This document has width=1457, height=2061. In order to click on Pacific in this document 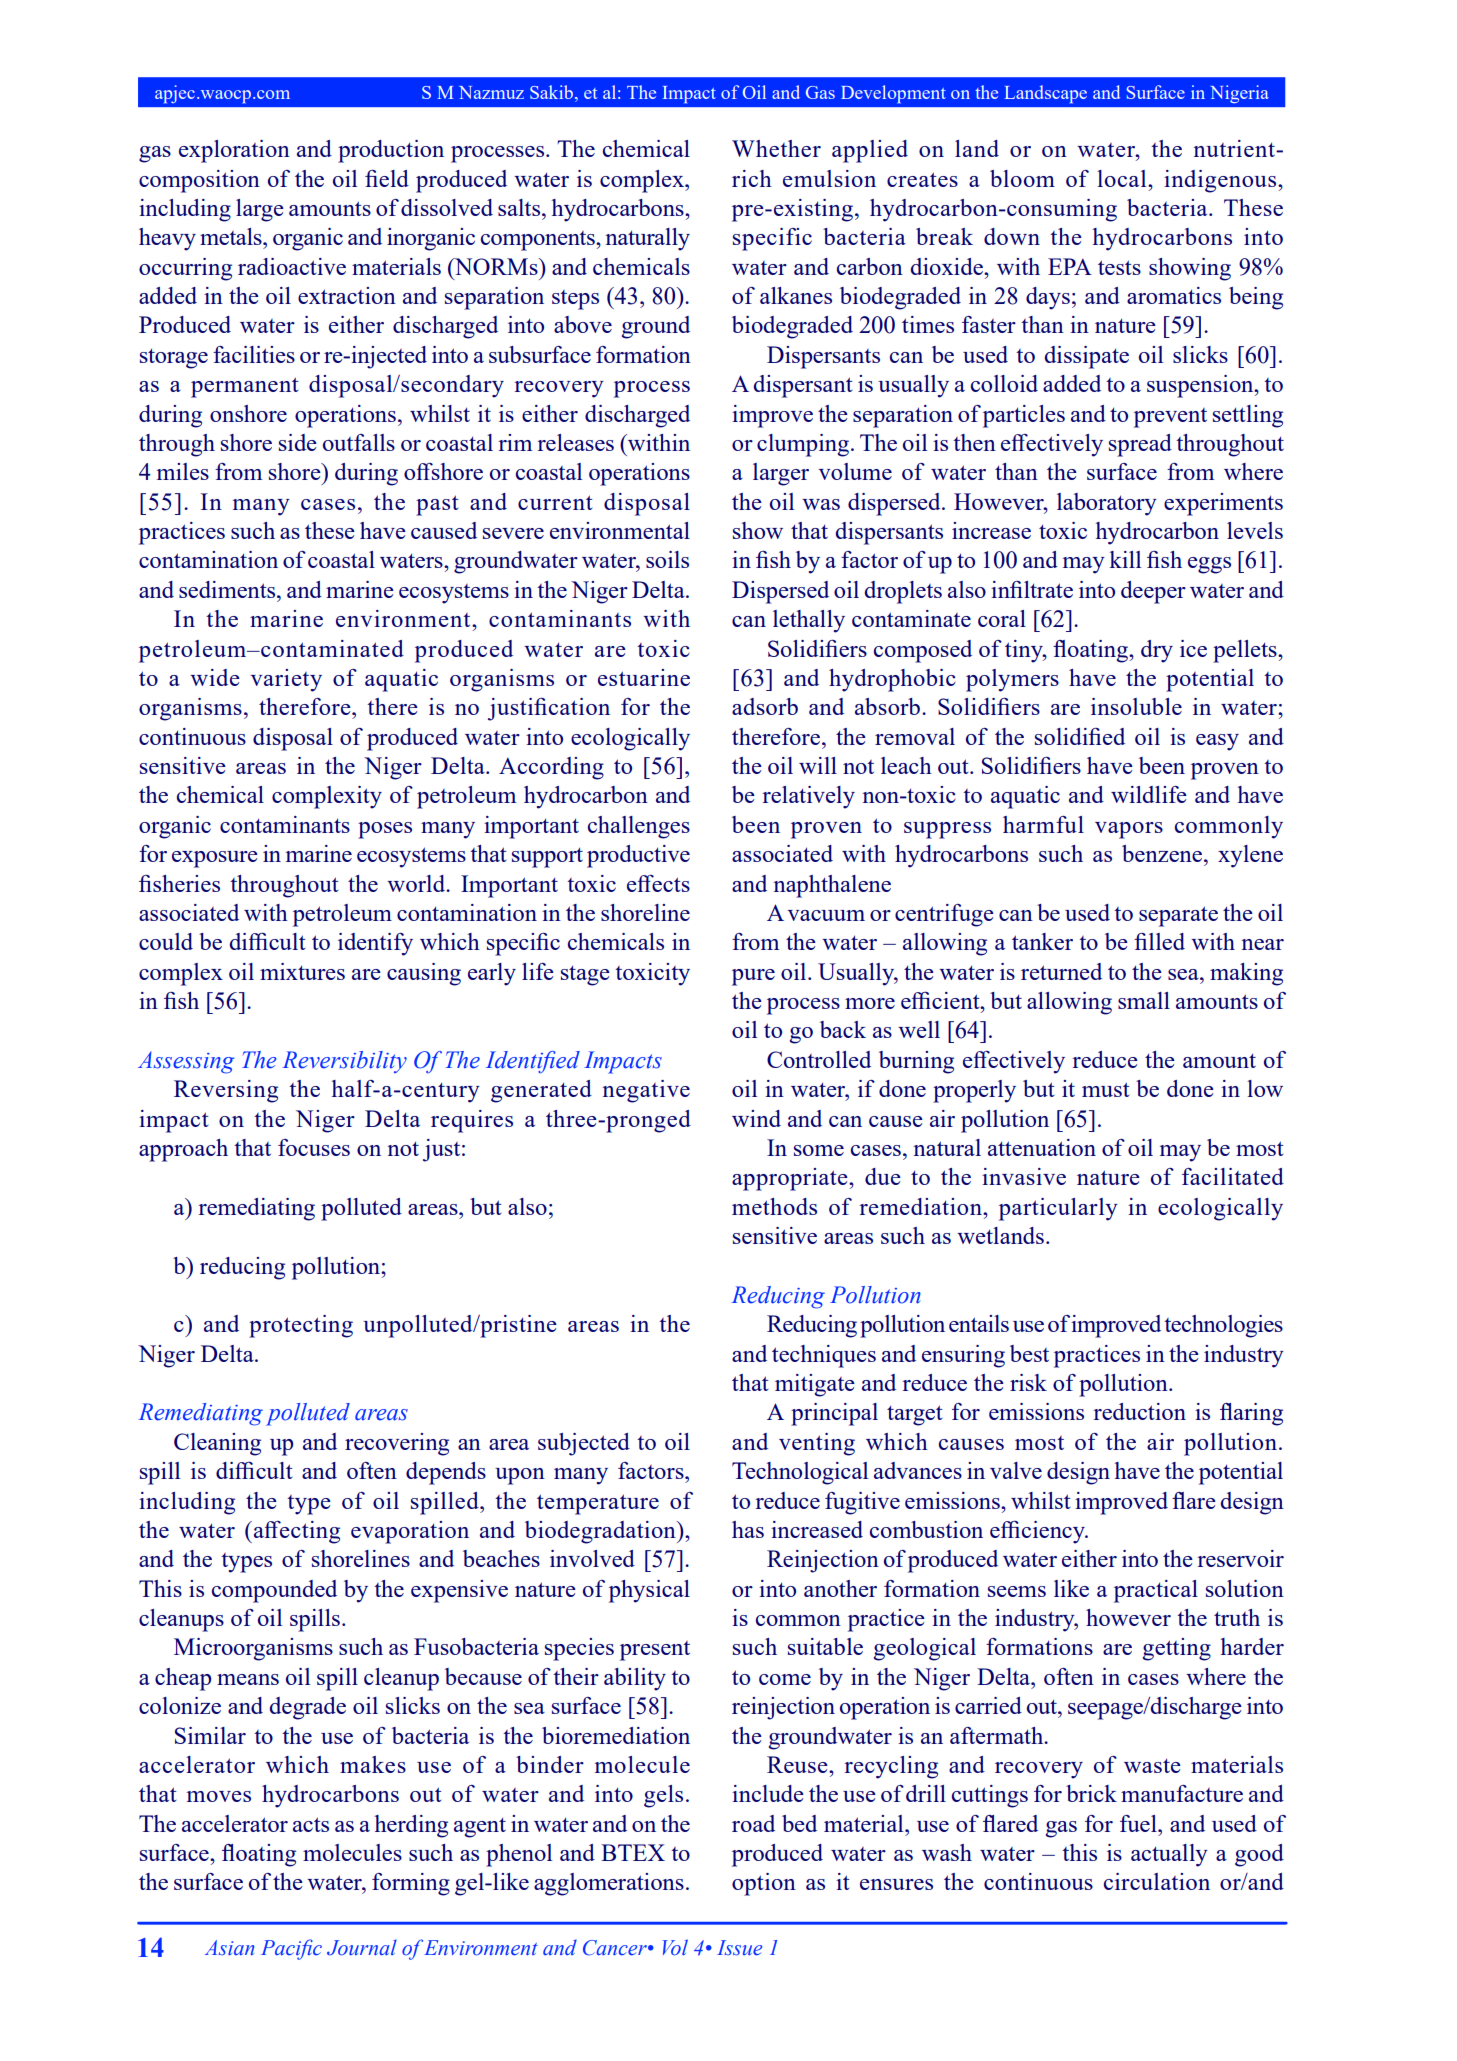, I will do `click(291, 1949)`.
